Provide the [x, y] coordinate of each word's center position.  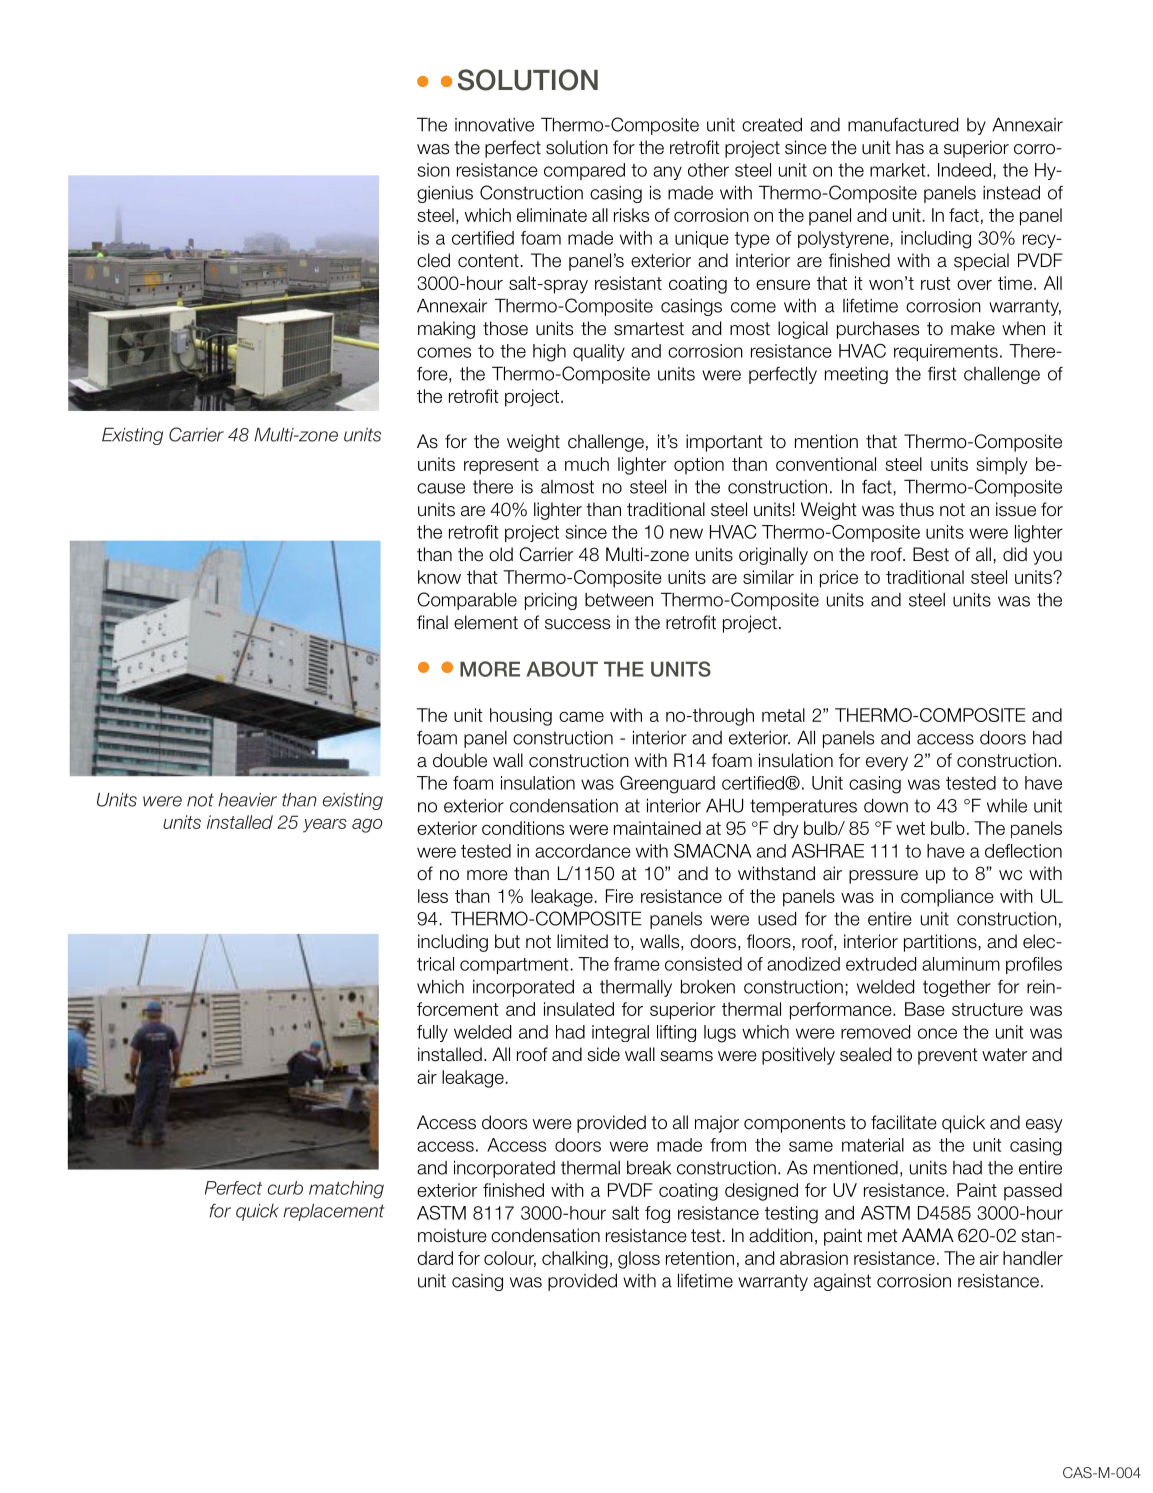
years [325, 826]
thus [916, 509]
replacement [333, 1212]
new [686, 533]
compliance [947, 898]
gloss [639, 1260]
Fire [619, 896]
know [439, 577]
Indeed [964, 170]
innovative [494, 125]
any [667, 173]
